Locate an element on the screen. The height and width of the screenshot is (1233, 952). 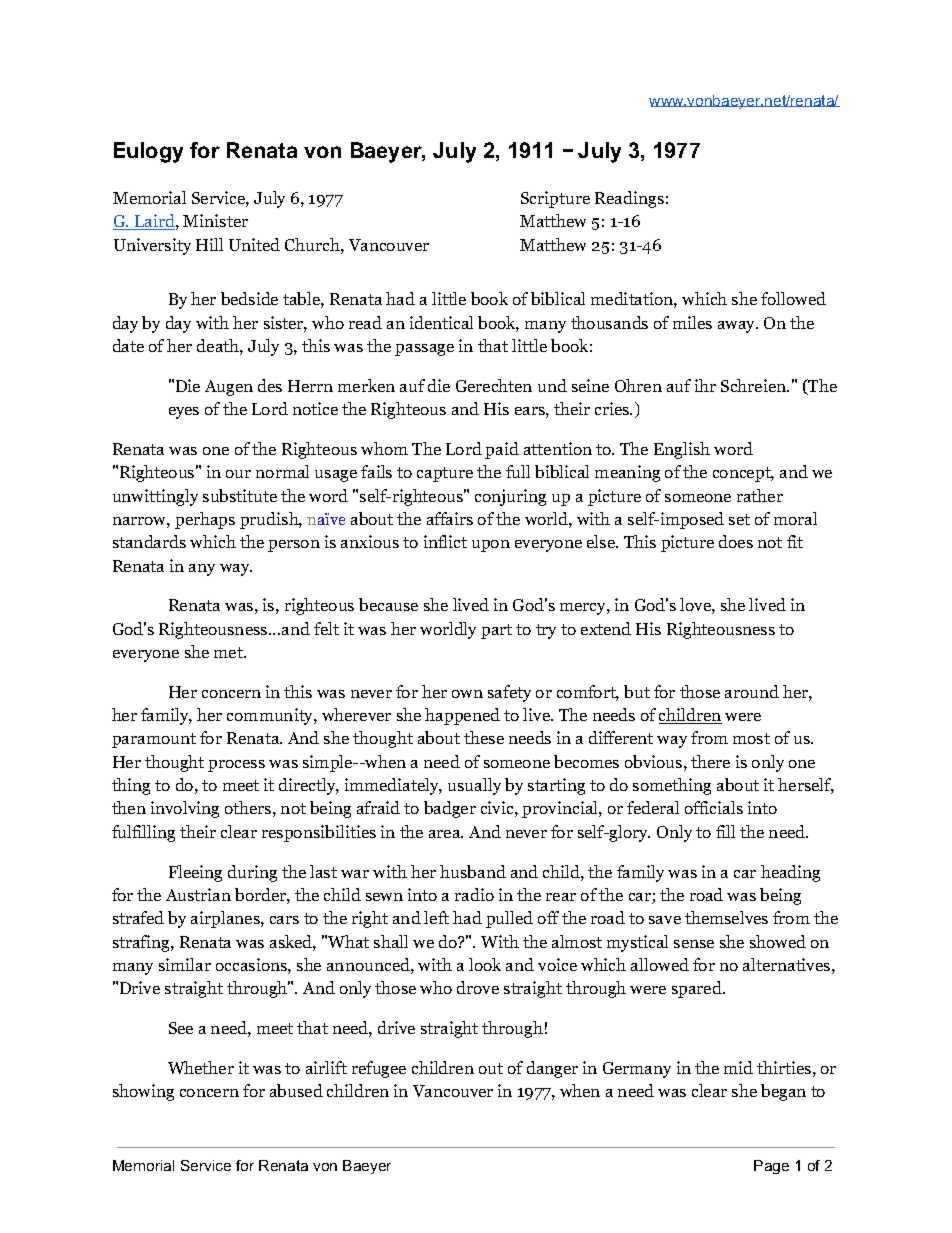
Minister is located at coordinates (215, 220).
